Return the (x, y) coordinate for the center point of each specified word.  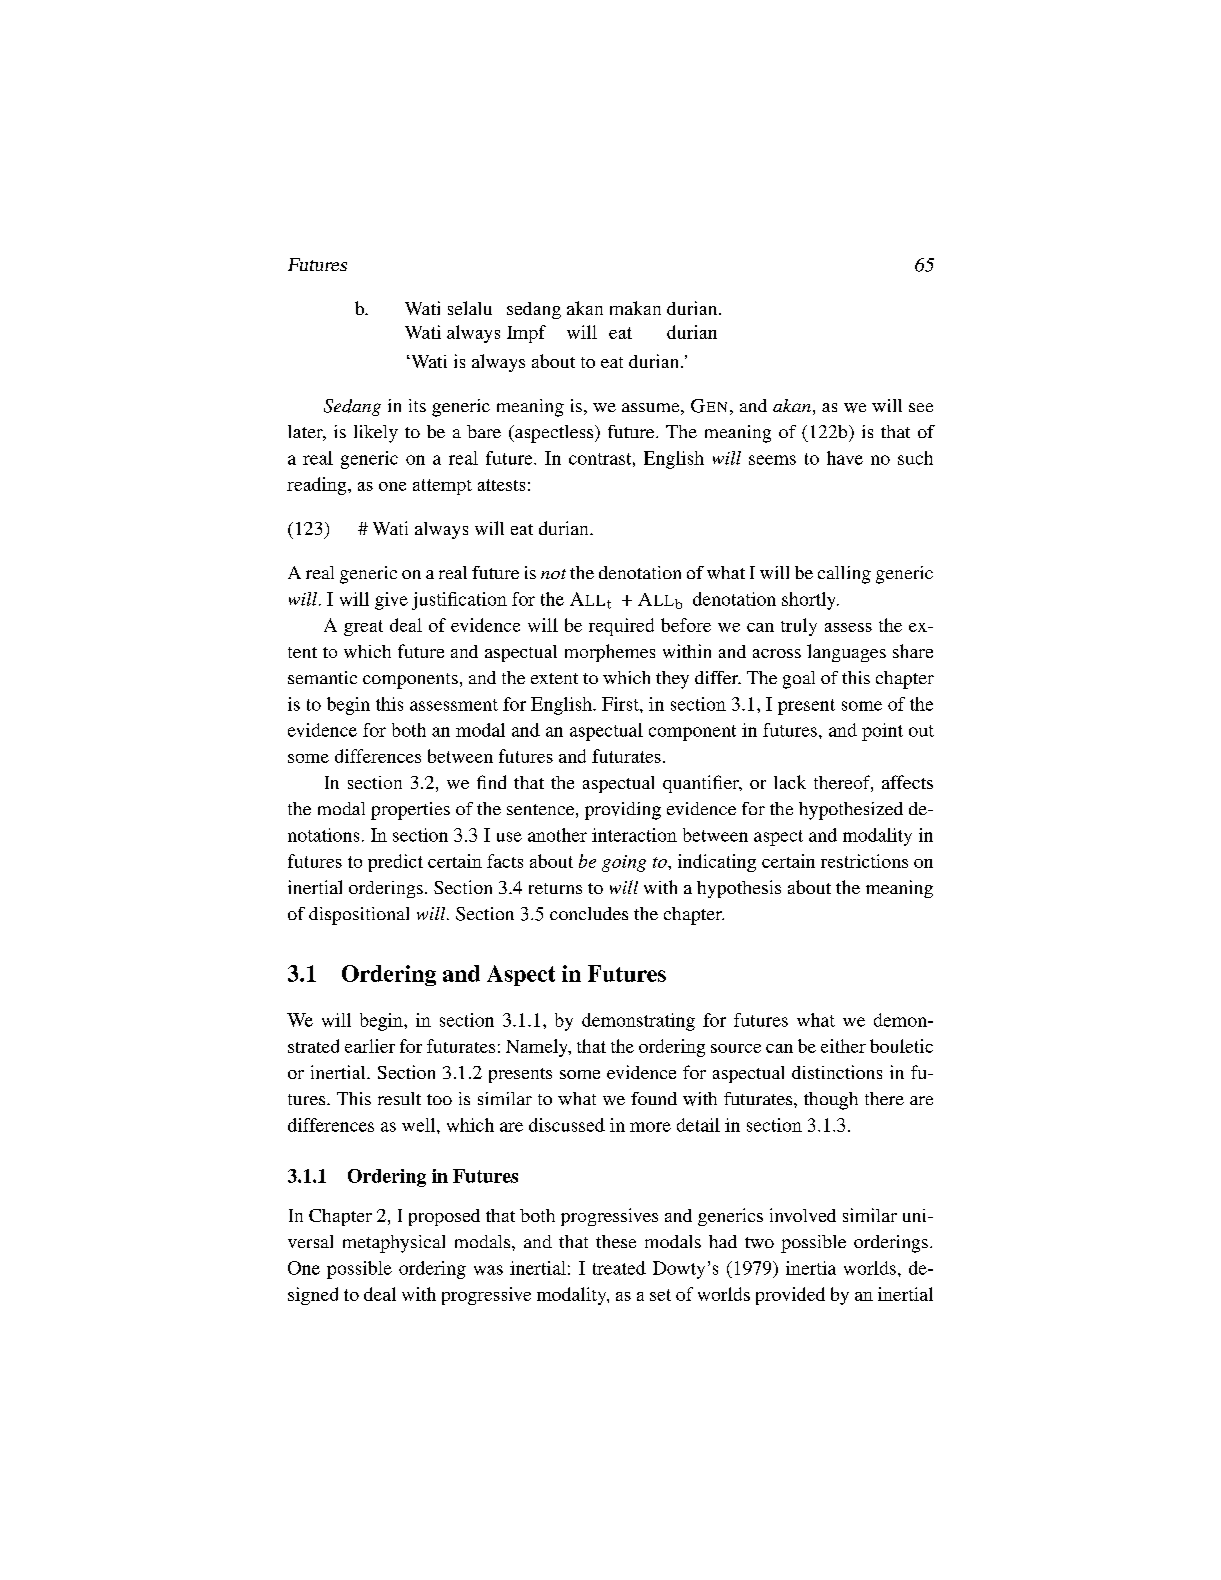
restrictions (864, 861)
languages (846, 653)
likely (376, 434)
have (845, 458)
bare (484, 431)
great (363, 628)
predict (395, 863)
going (624, 863)
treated (619, 1268)
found (654, 1098)
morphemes (610, 653)
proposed (444, 1217)
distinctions (837, 1072)
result (399, 1098)
